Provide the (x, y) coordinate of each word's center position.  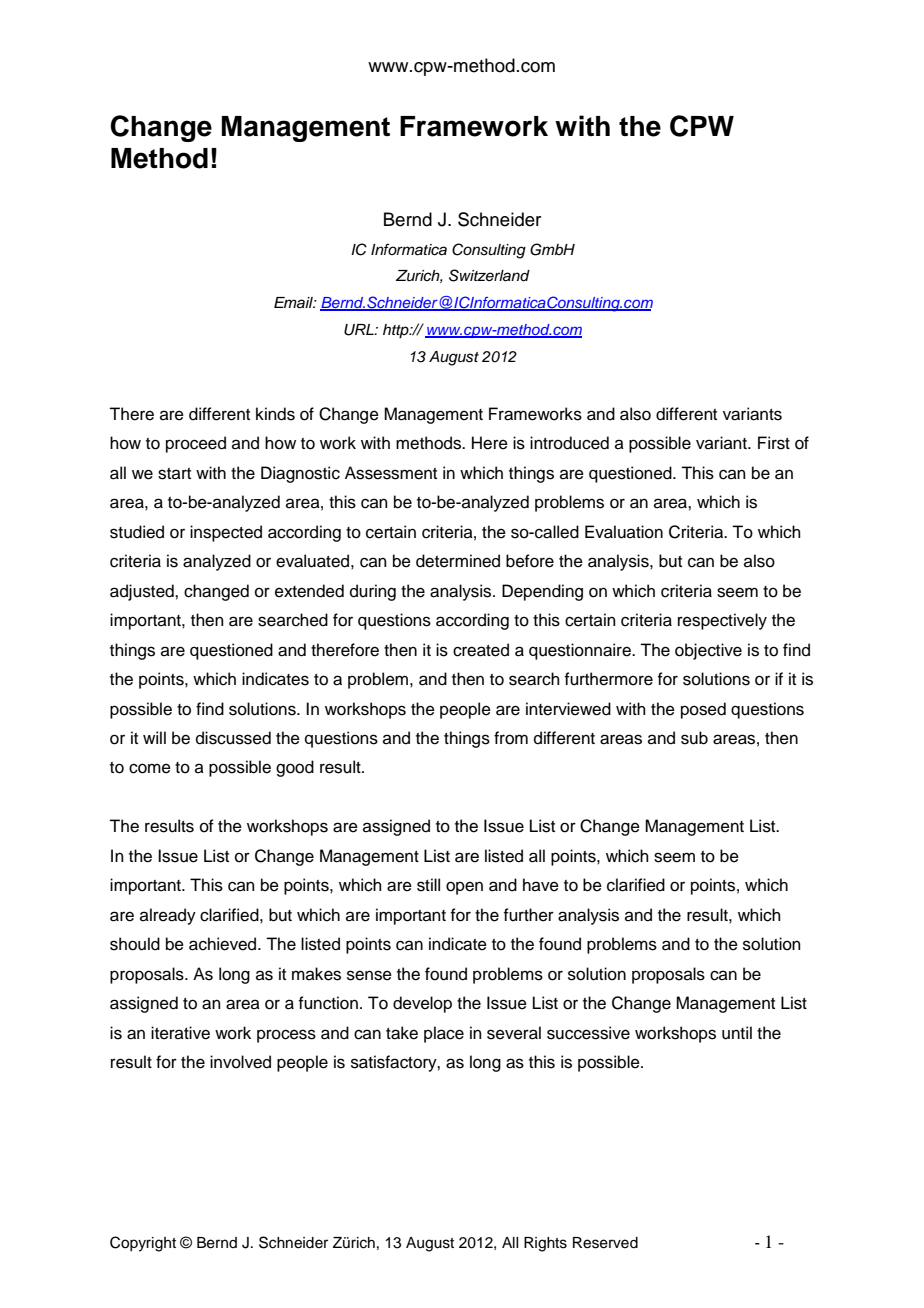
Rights (545, 1244)
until (737, 1033)
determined (458, 561)
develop (422, 1004)
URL (360, 330)
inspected (226, 533)
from (511, 738)
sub (694, 738)
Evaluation (624, 532)
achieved (224, 944)
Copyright (143, 1244)
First (774, 443)
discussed (233, 738)
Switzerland (489, 275)
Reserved (605, 1243)
